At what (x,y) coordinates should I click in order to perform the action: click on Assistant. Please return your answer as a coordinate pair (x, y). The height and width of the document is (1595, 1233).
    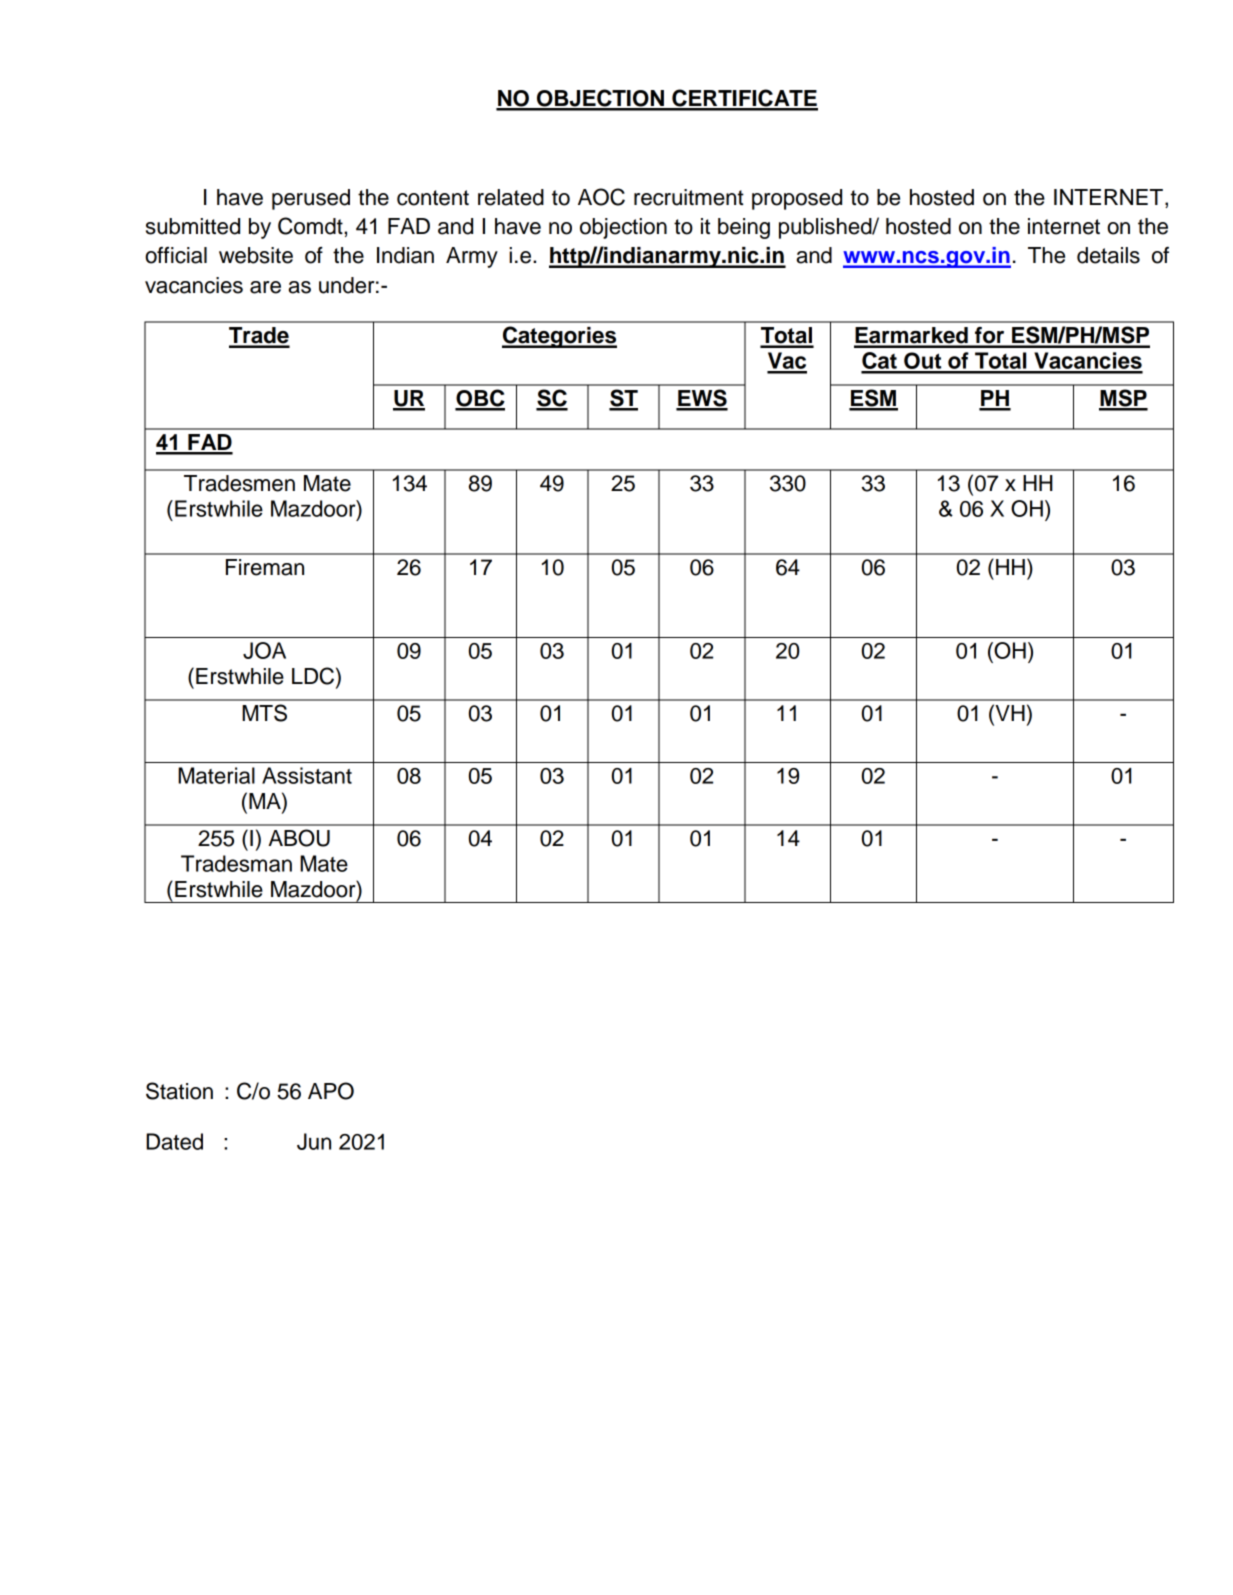
    Looking at the image, I should click on (307, 775).
